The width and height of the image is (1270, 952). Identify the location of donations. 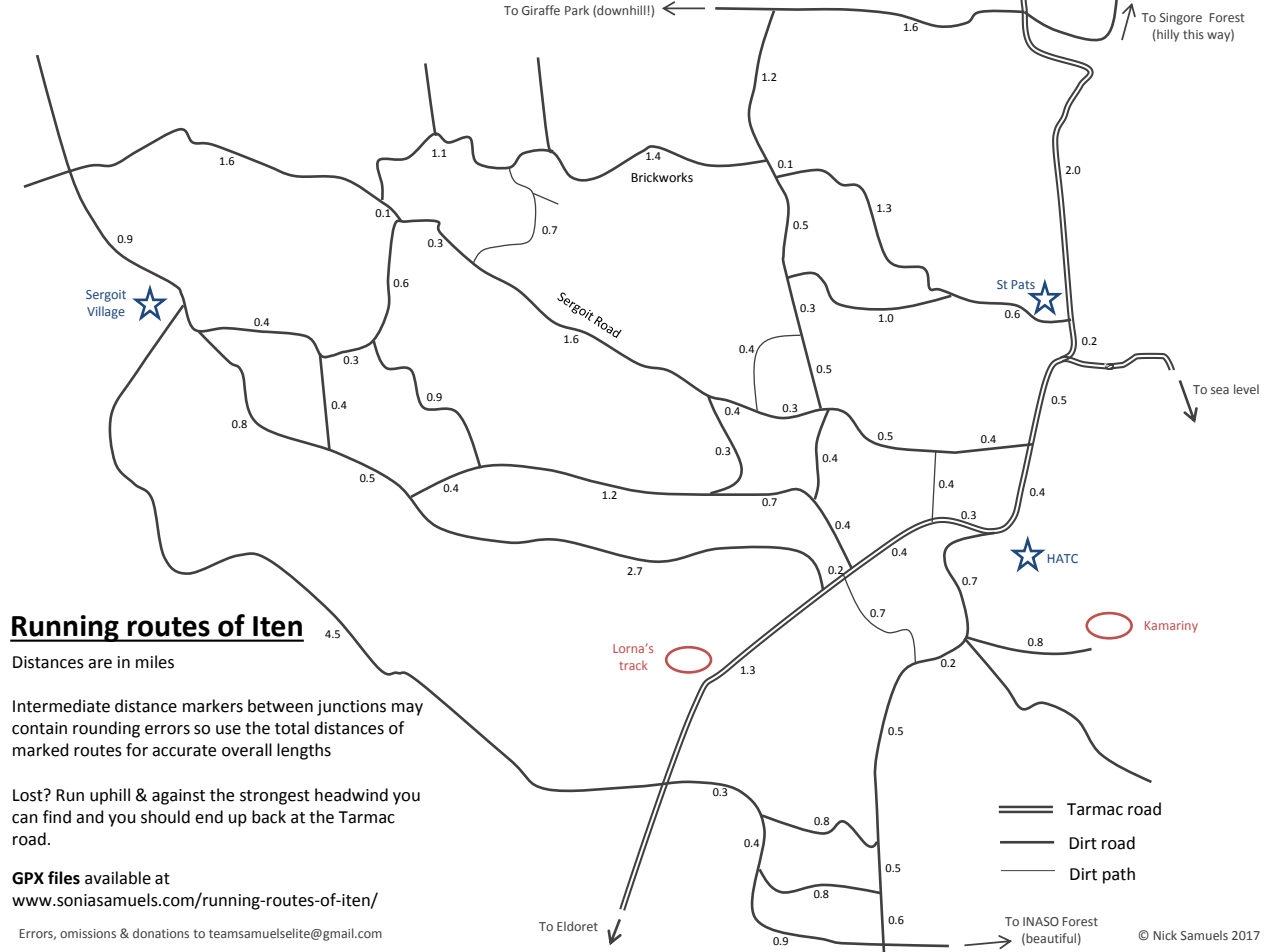
(161, 933).
